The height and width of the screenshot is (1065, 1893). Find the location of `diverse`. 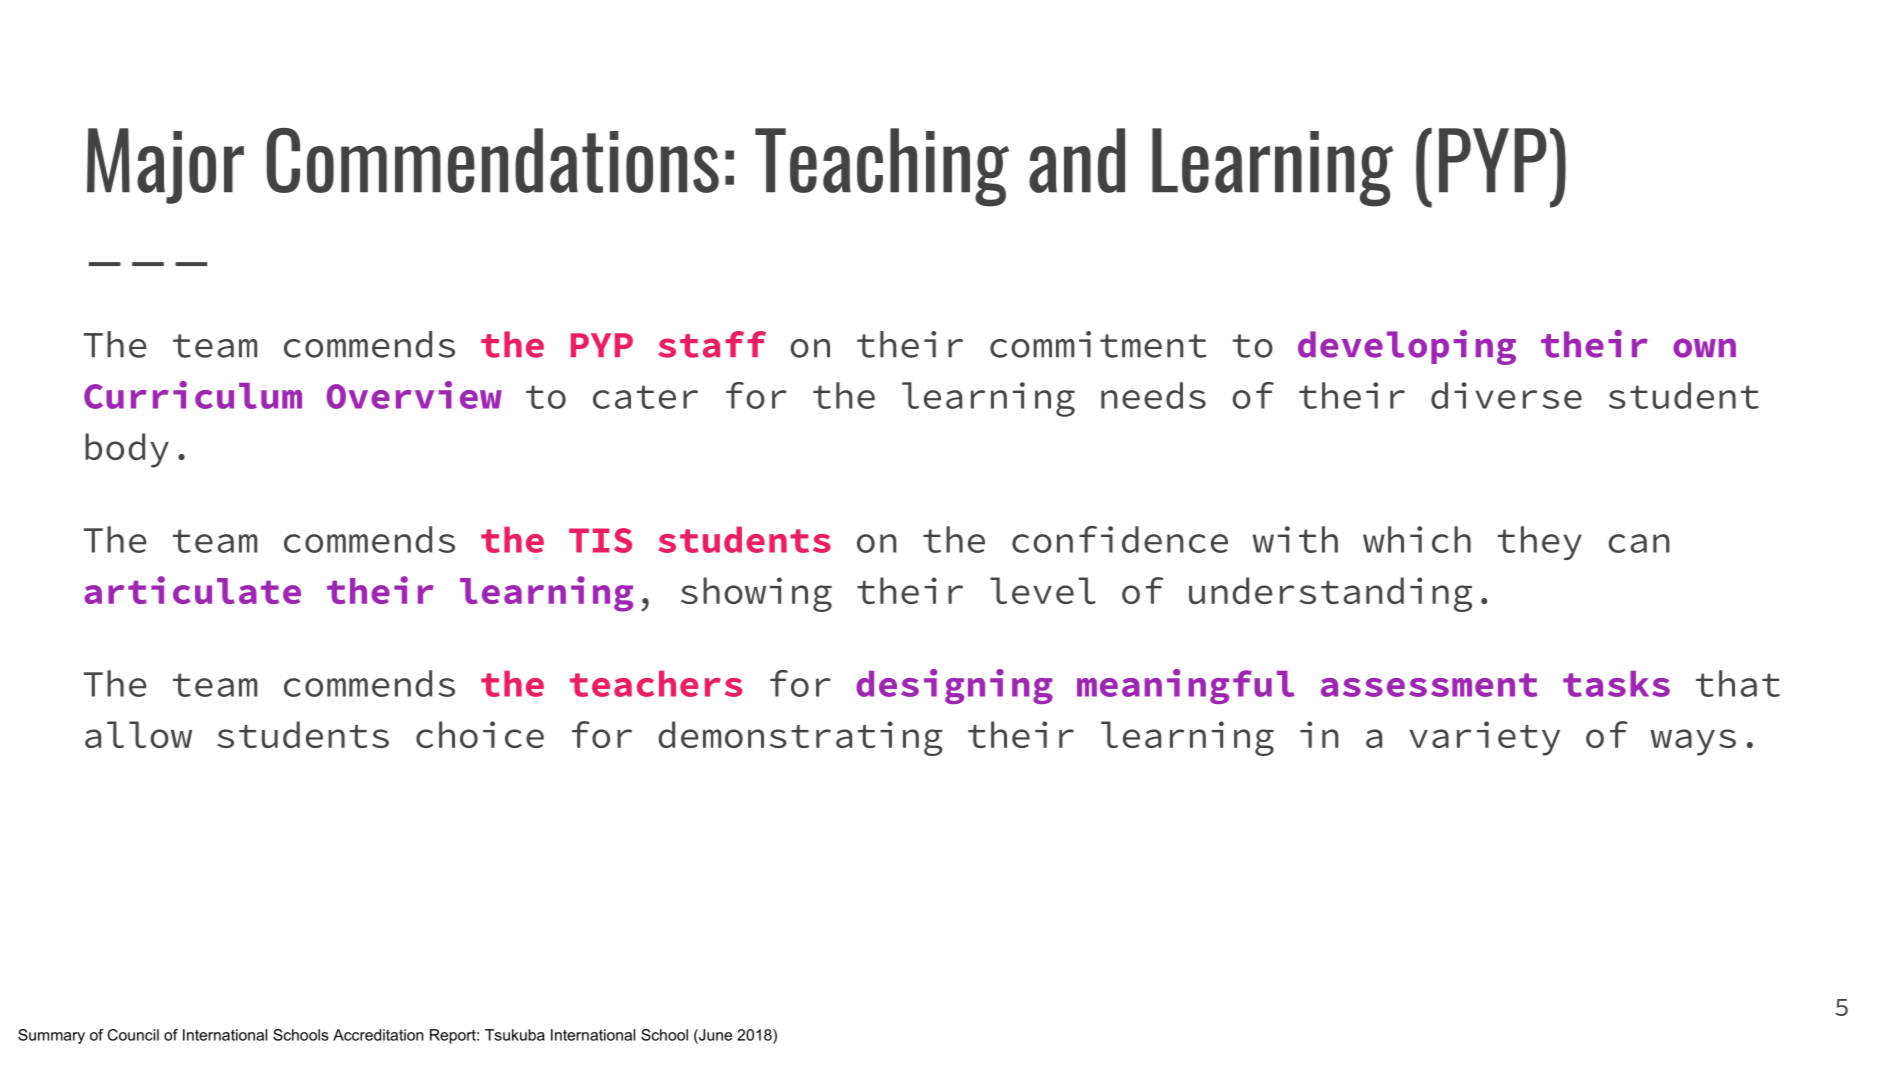

diverse is located at coordinates (1506, 395).
